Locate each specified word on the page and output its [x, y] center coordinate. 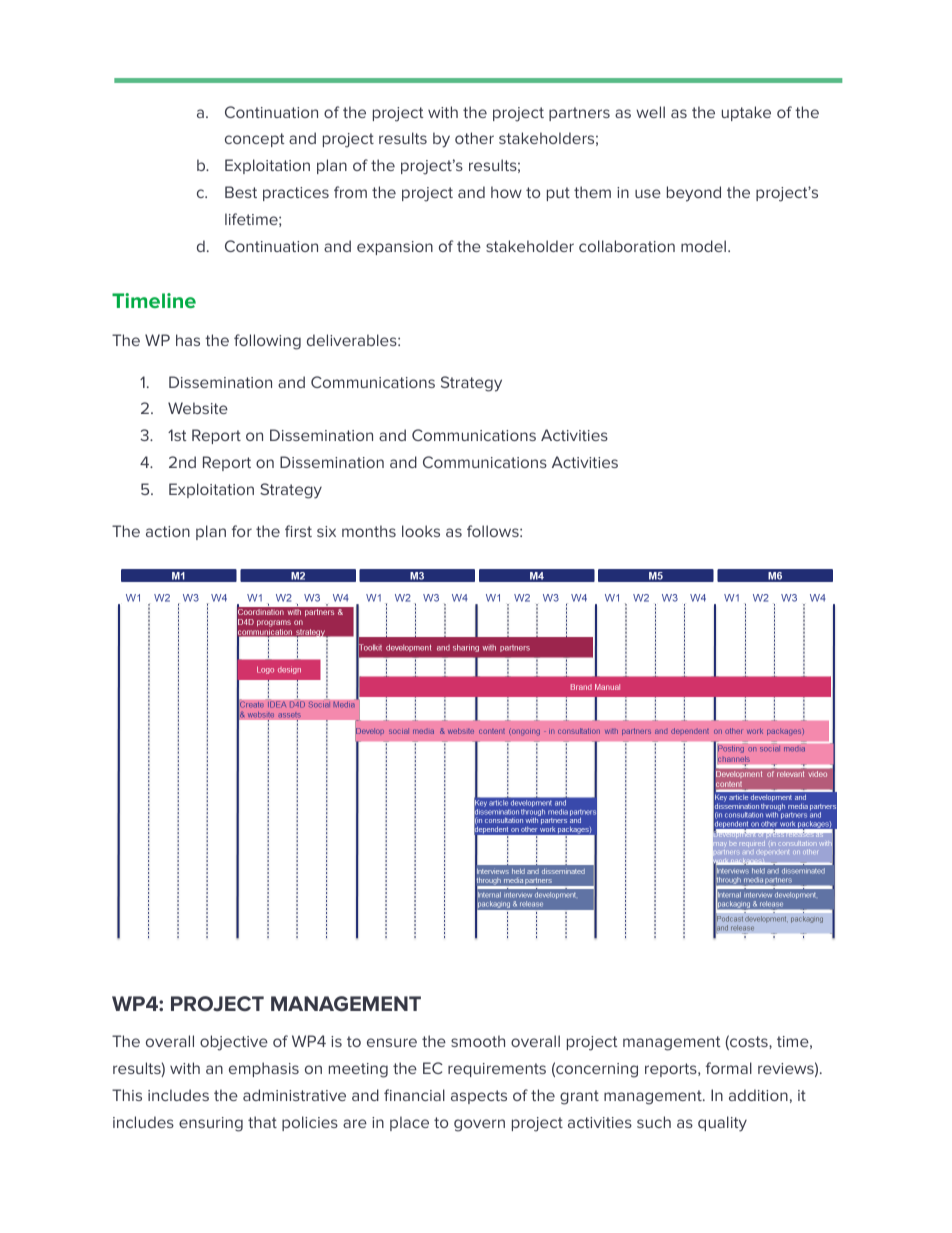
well [650, 112]
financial [414, 1095]
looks [421, 531]
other [474, 138]
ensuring [211, 1124]
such [654, 1122]
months [369, 531]
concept [254, 140]
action [168, 531]
